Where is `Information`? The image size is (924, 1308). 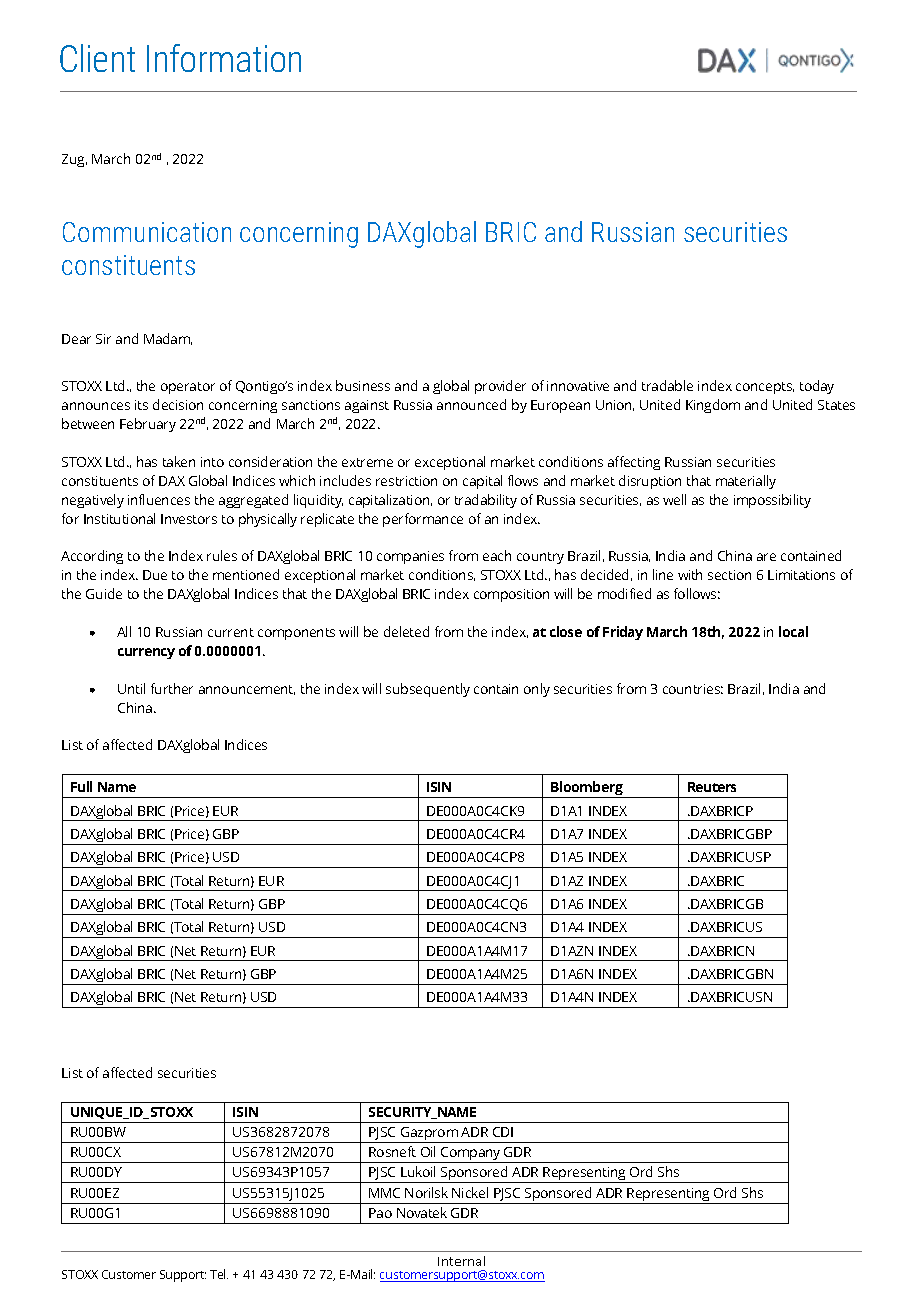 Information is located at coordinates (224, 58).
